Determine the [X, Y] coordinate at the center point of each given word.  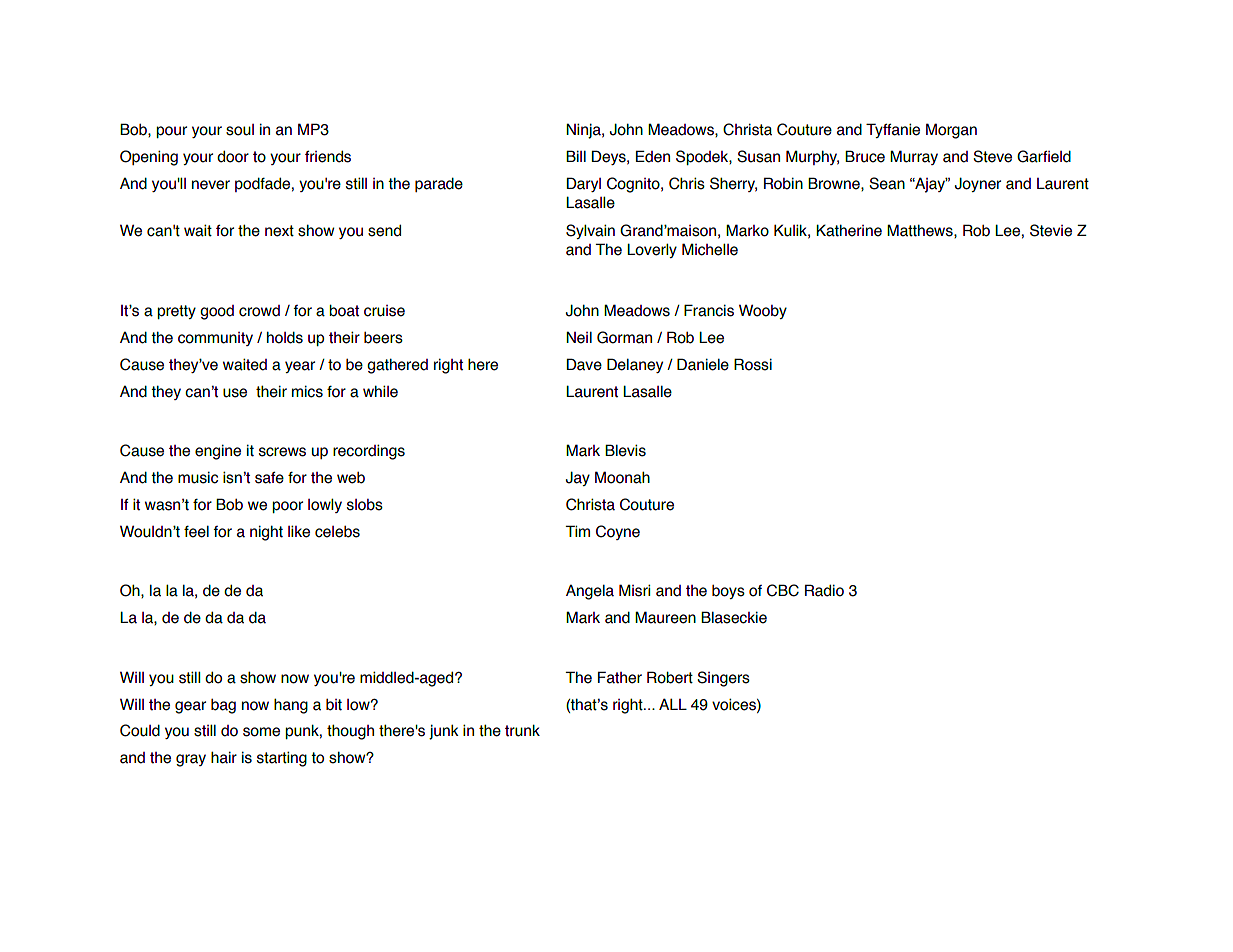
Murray [914, 157]
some [261, 732]
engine [218, 452]
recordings [369, 452]
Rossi [753, 364]
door [233, 157]
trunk [522, 730]
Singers [723, 679]
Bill [576, 156]
